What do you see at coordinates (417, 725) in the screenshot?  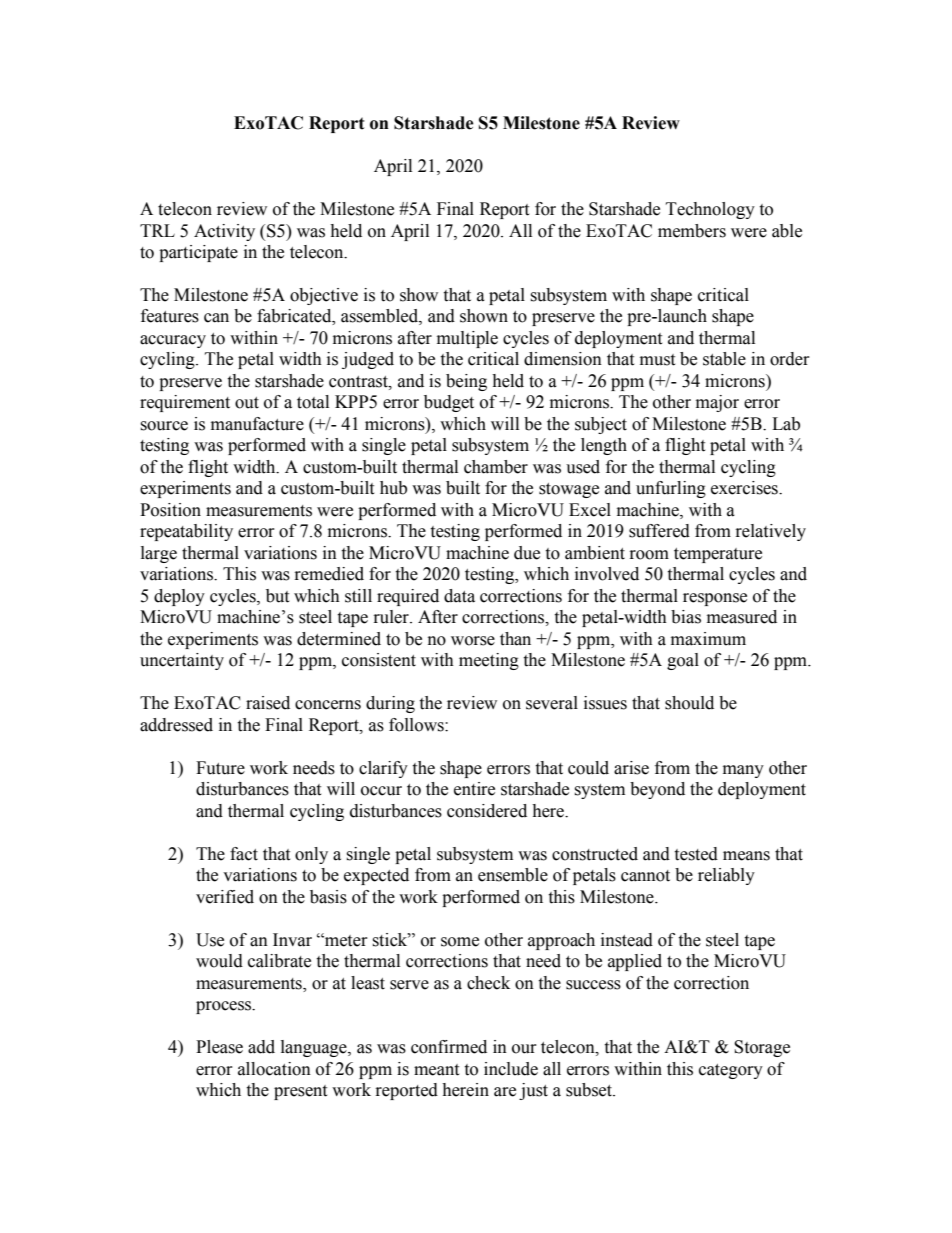 I see `follows` at bounding box center [417, 725].
